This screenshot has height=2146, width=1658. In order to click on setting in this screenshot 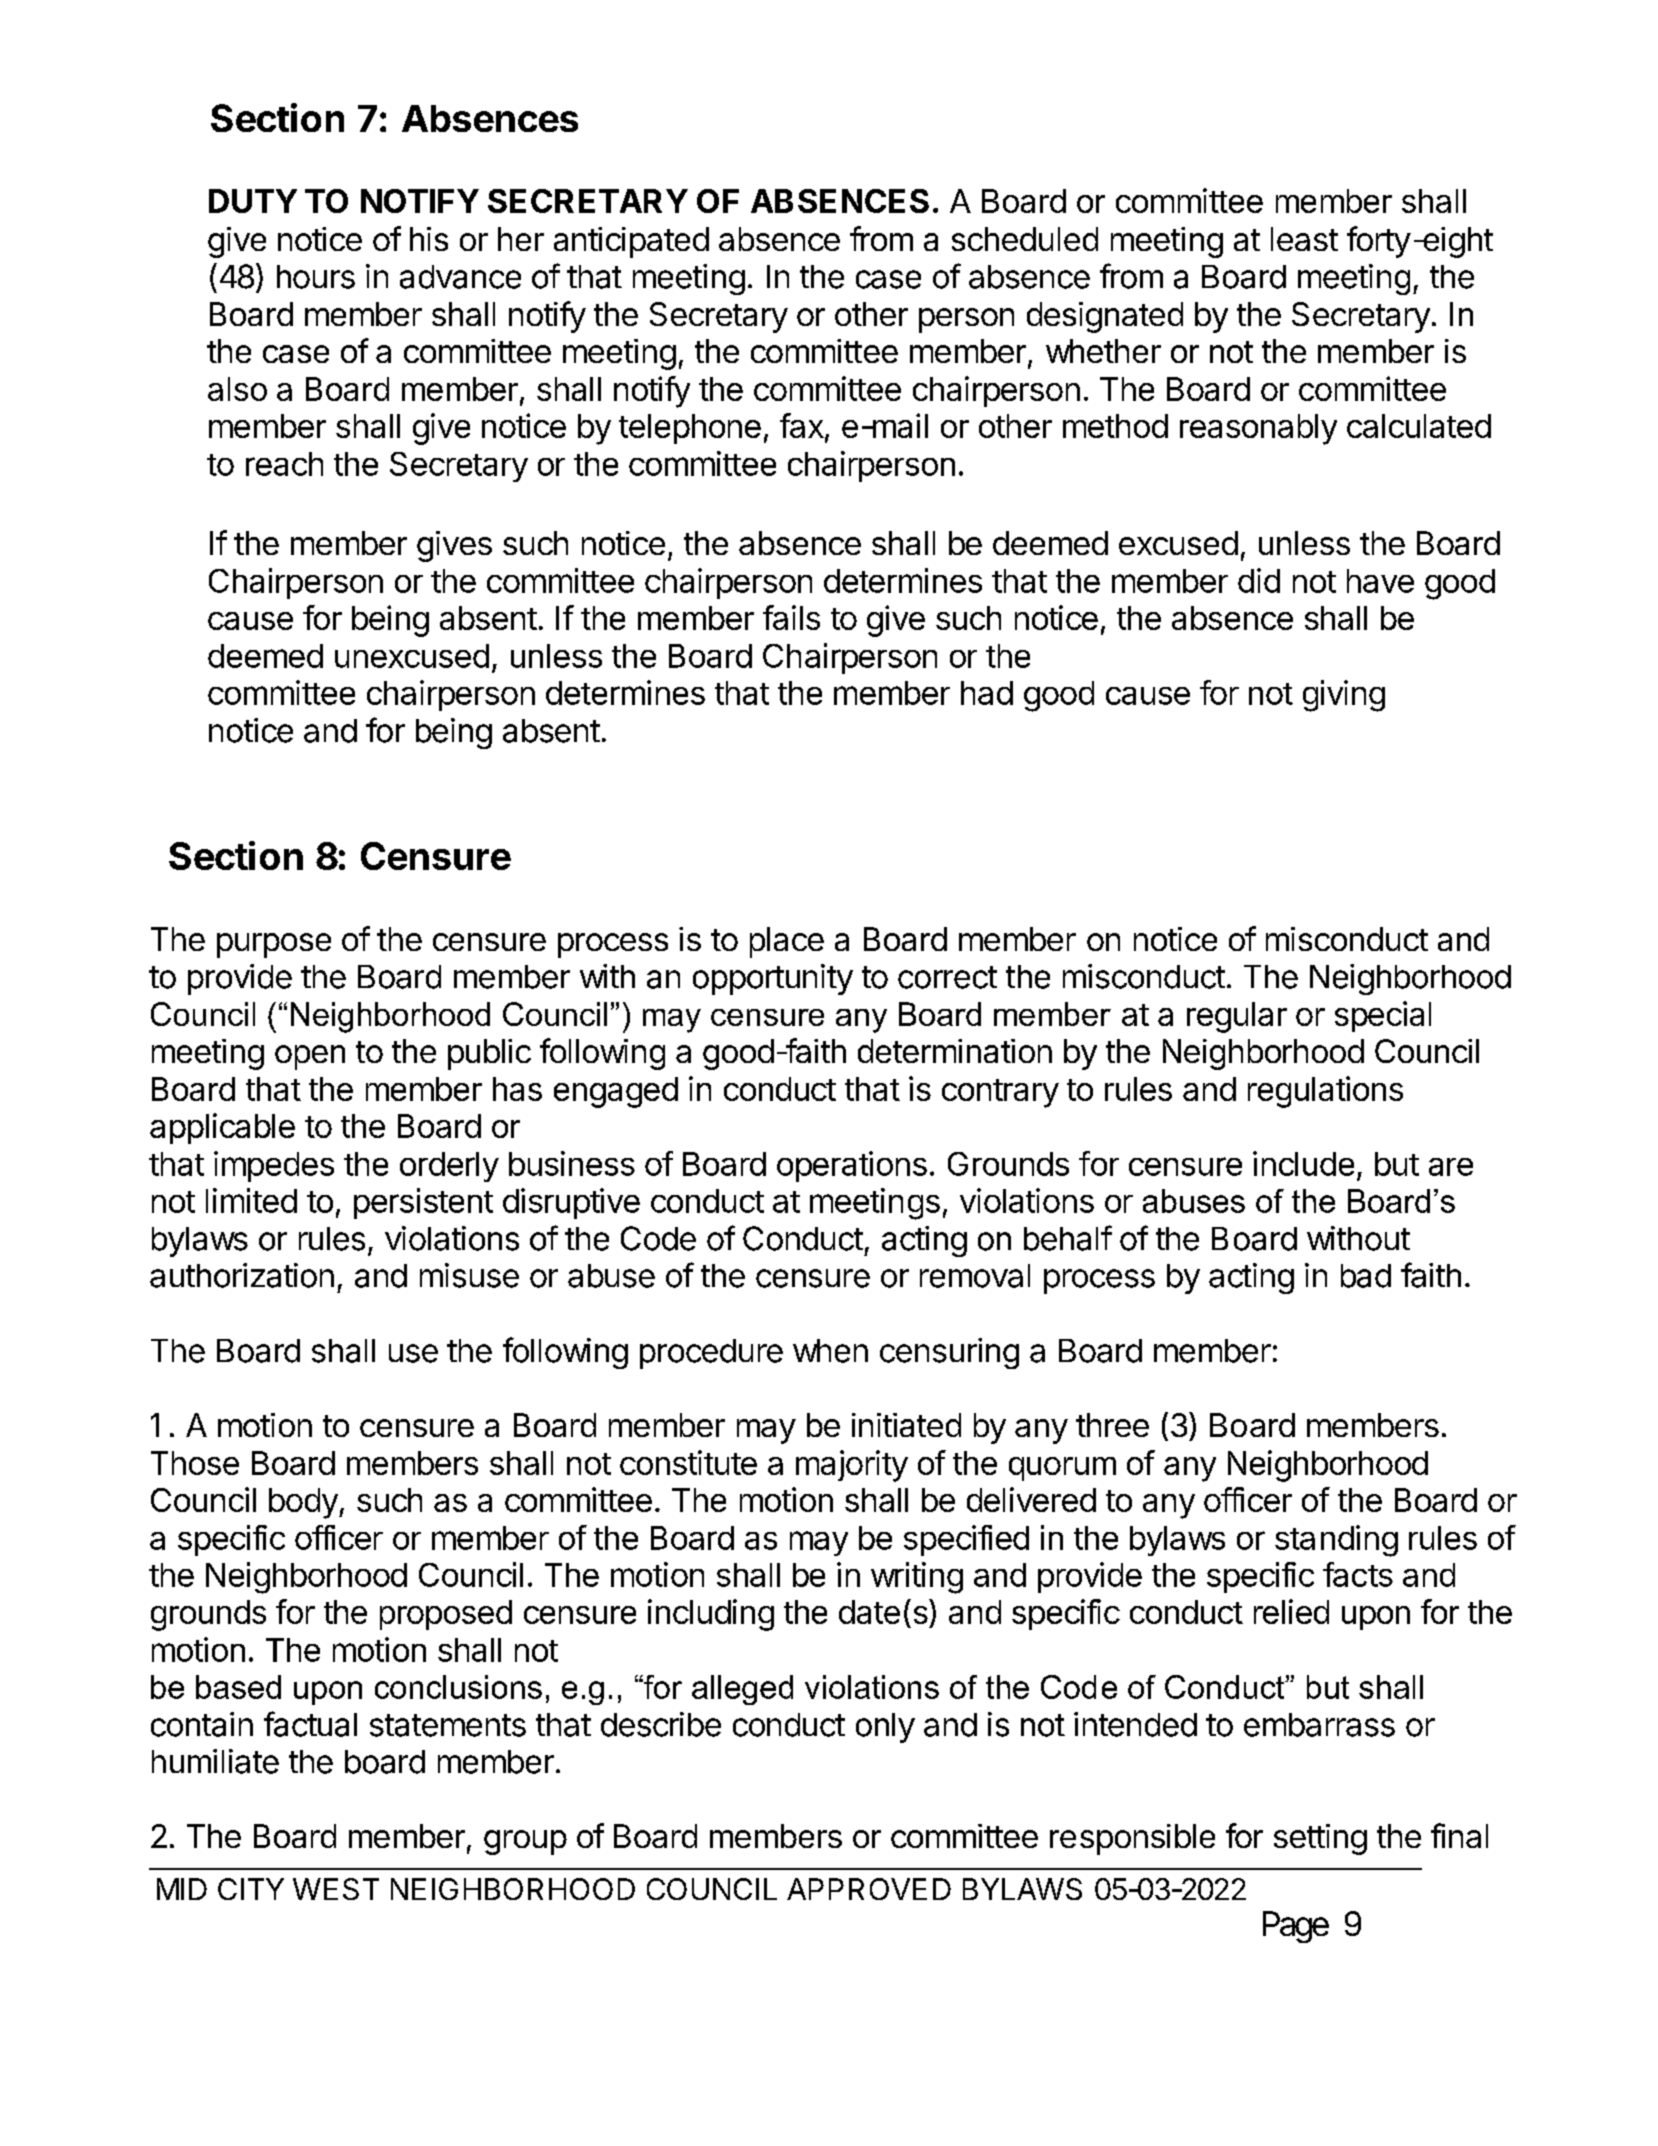, I will do `click(1320, 1839)`.
